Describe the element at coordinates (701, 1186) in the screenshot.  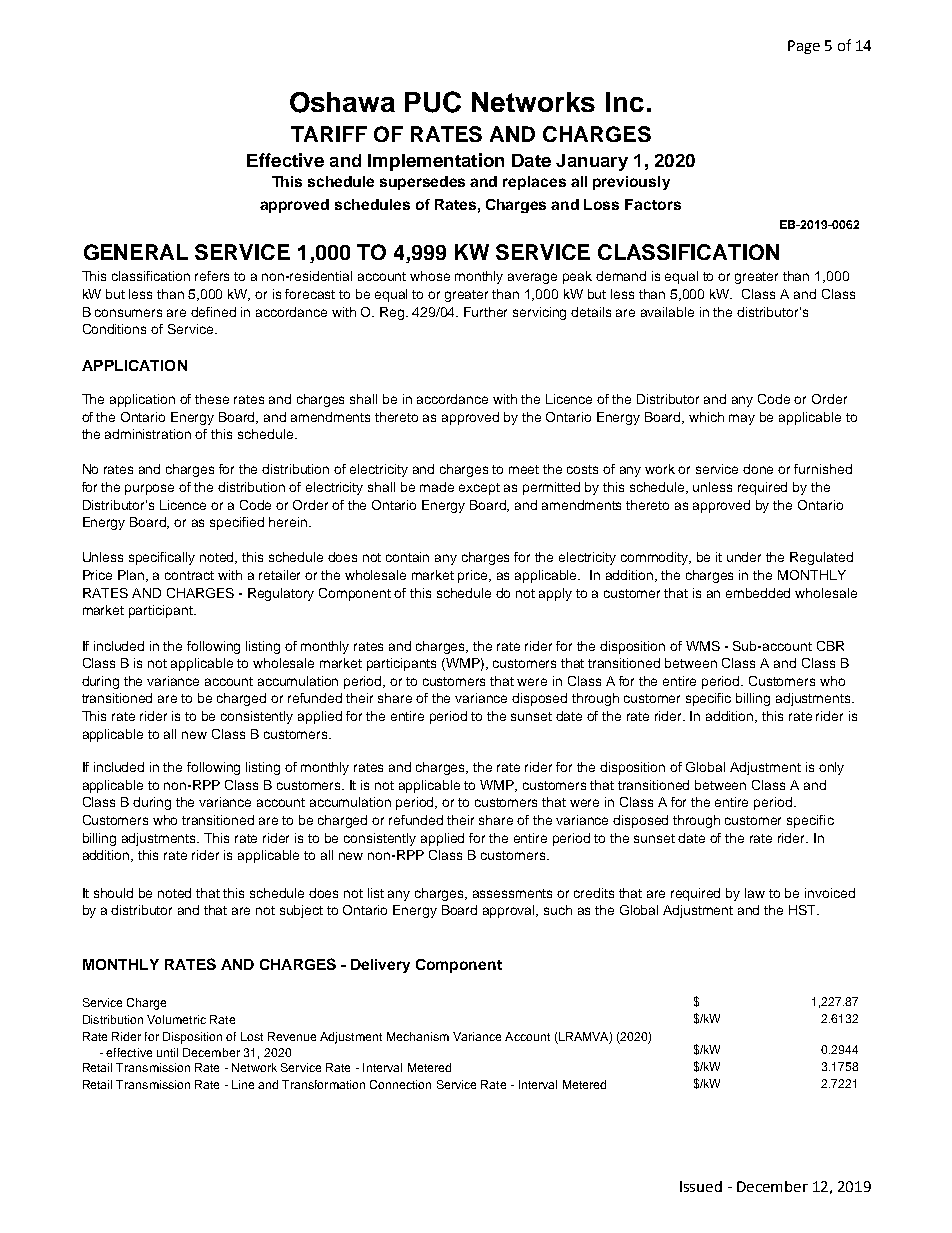
I see `Issued` at that location.
